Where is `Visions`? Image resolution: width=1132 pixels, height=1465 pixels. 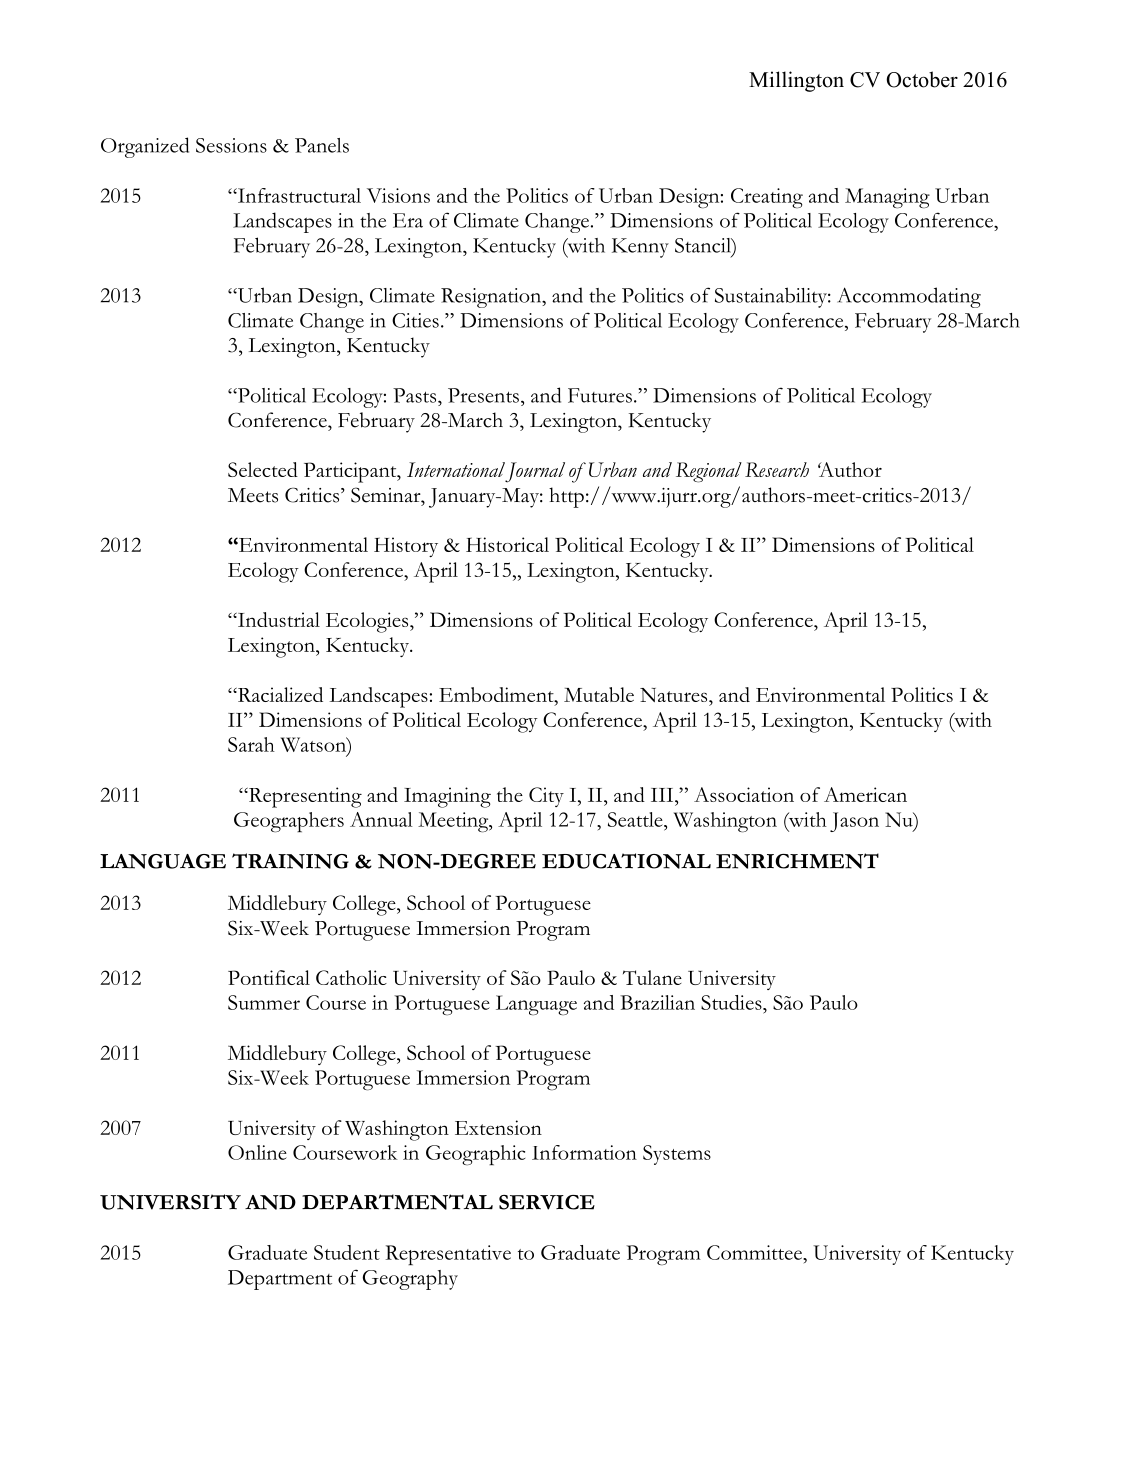
Visions is located at coordinates (398, 195).
